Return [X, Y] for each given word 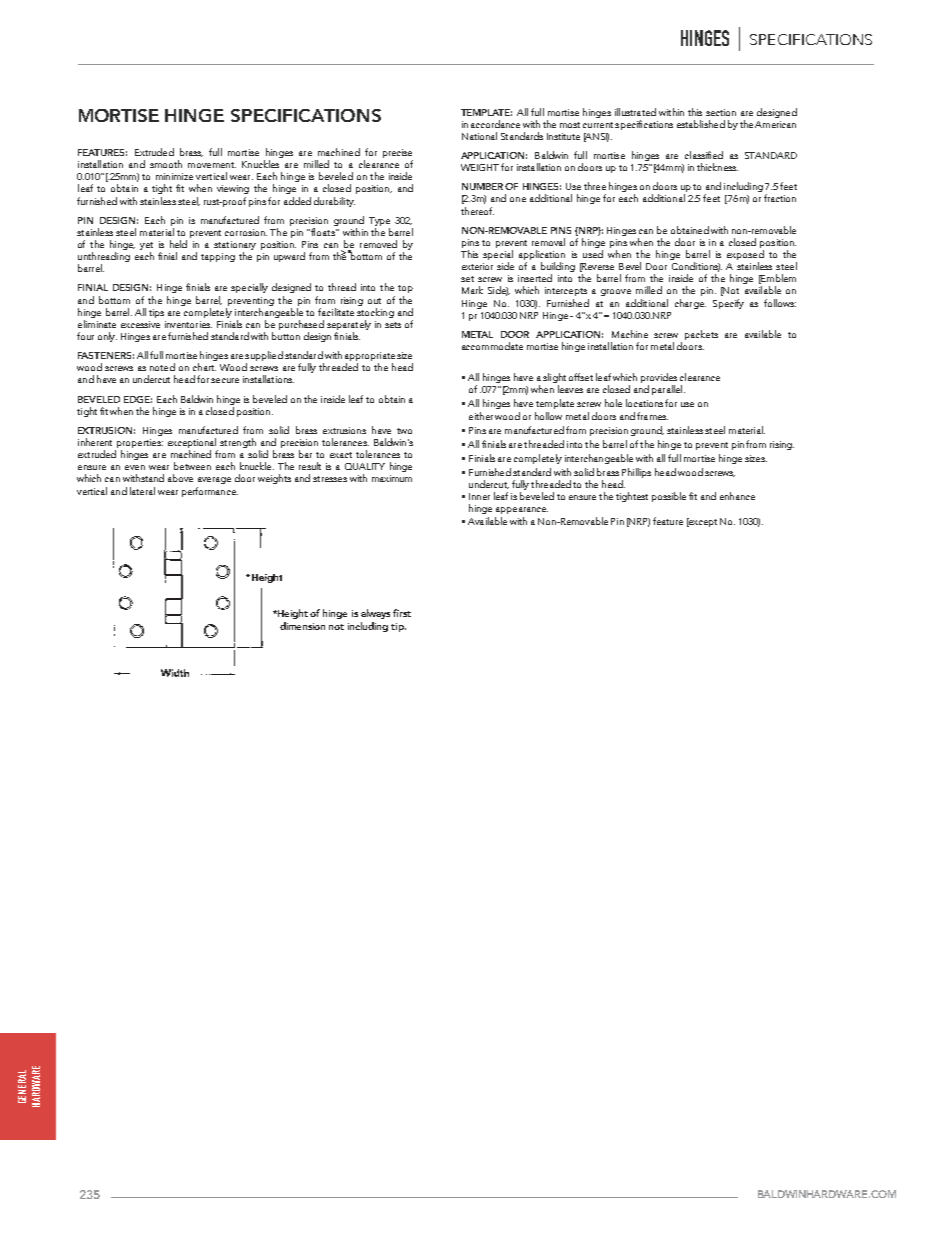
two [404, 431]
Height [292, 614]
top [405, 289]
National [479, 136]
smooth [166, 164]
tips [156, 313]
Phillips [636, 473]
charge [690, 304]
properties [139, 445]
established [701, 124]
